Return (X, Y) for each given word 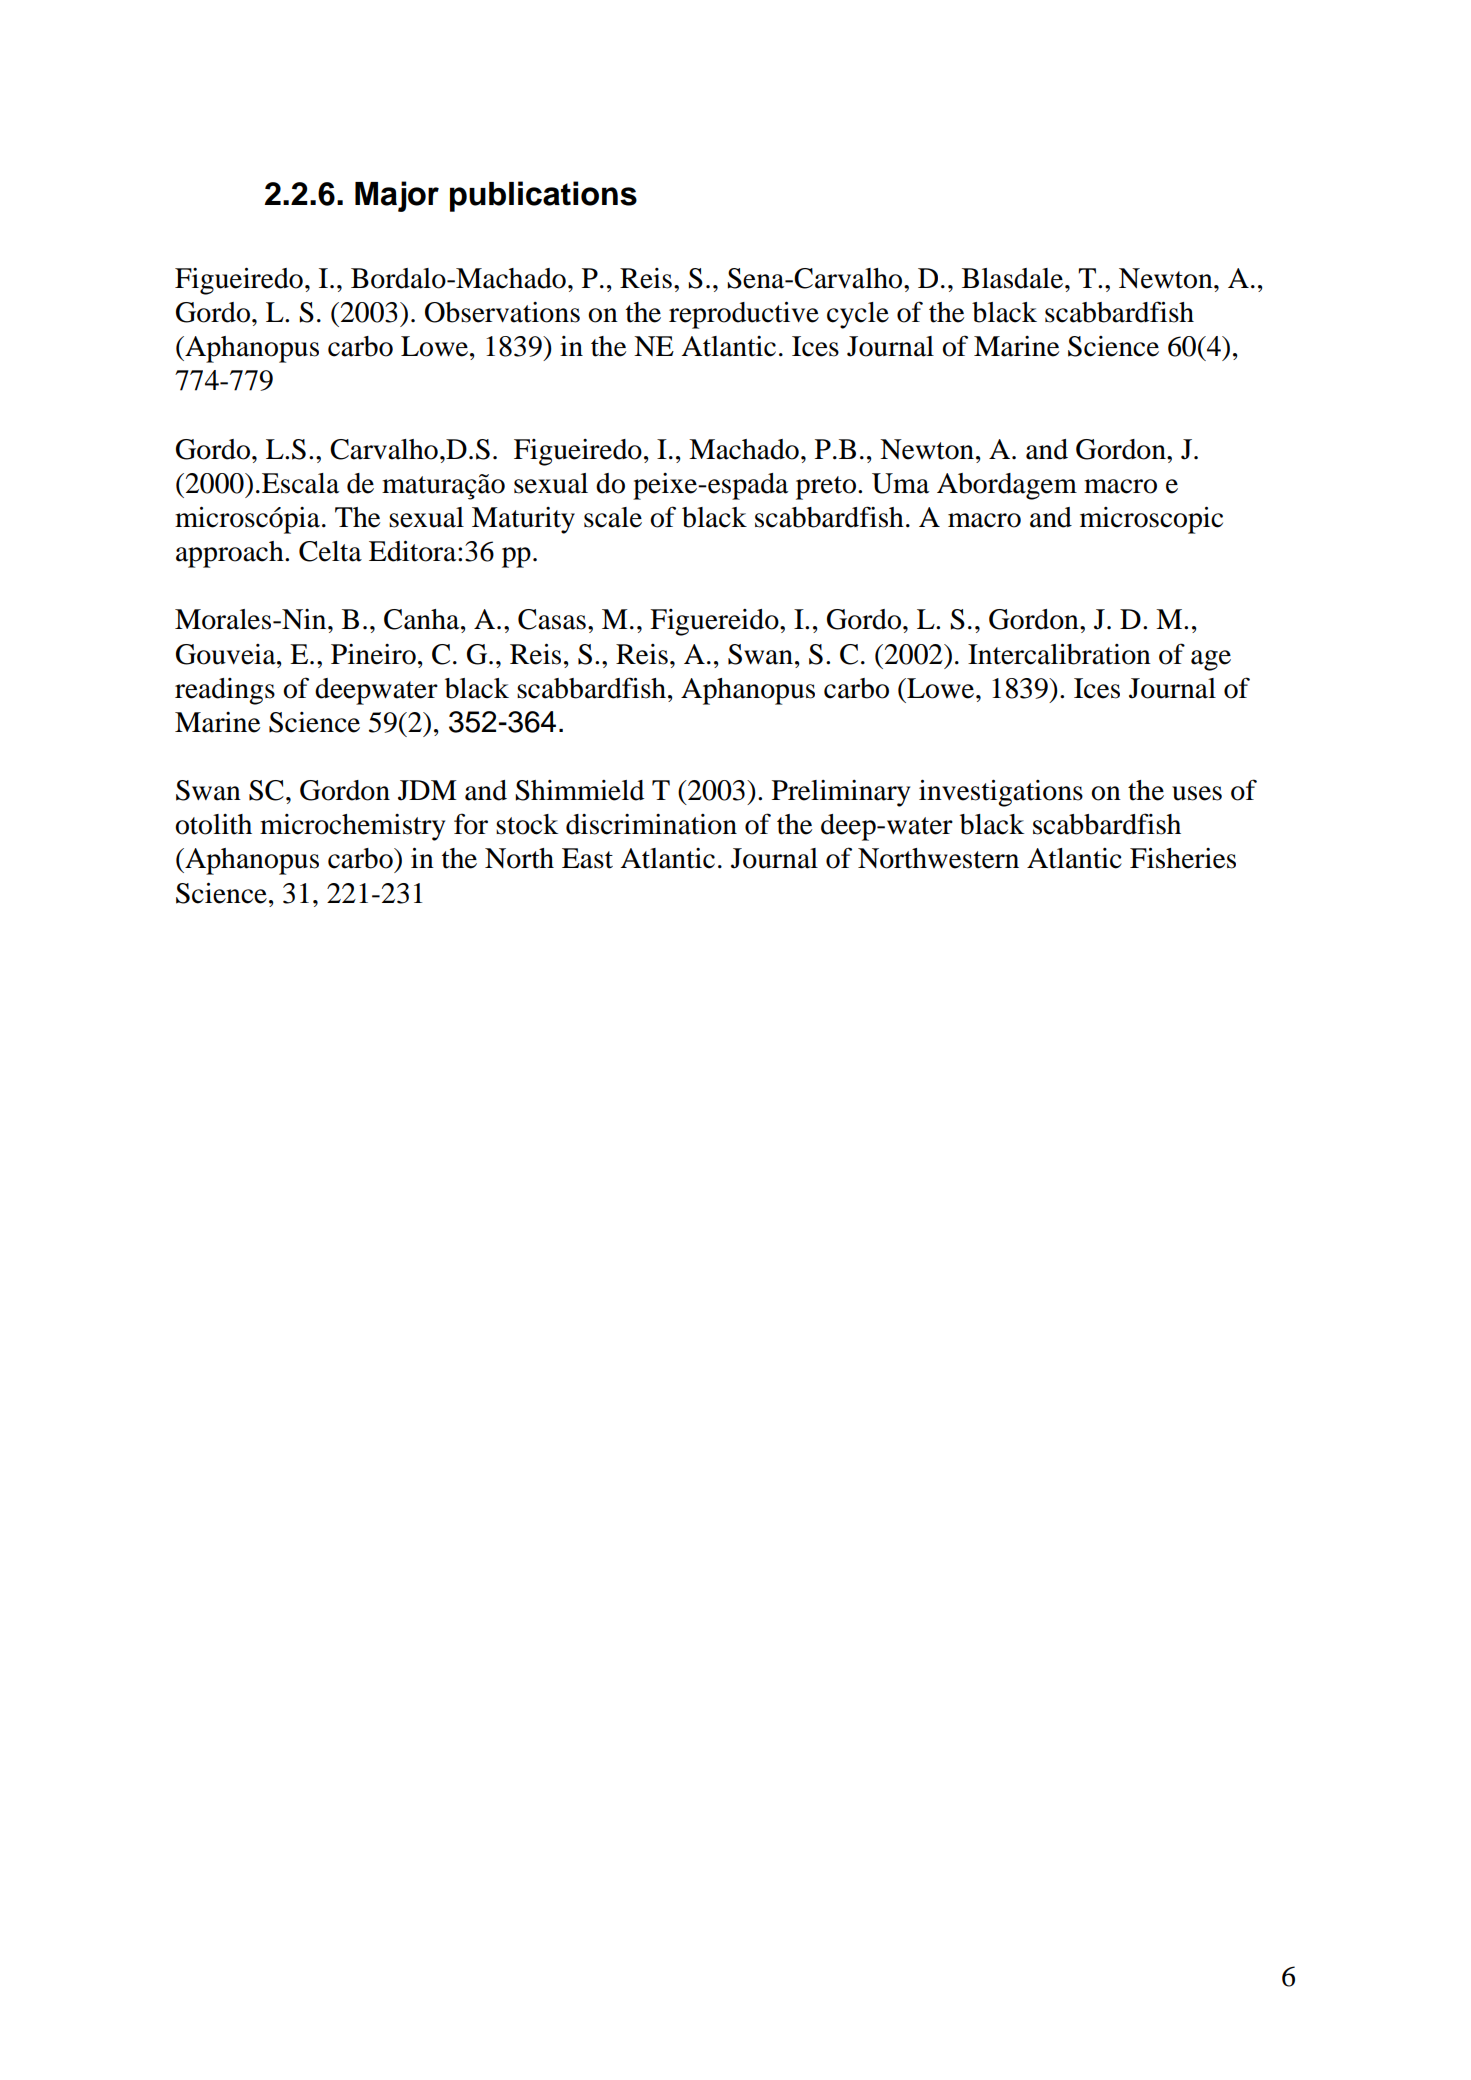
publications (543, 196)
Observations (502, 312)
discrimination (651, 824)
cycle (858, 315)
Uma (900, 483)
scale (613, 517)
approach (231, 554)
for (471, 824)
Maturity (523, 520)
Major (397, 196)
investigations (1001, 793)
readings (225, 691)
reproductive (744, 315)
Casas (552, 619)
